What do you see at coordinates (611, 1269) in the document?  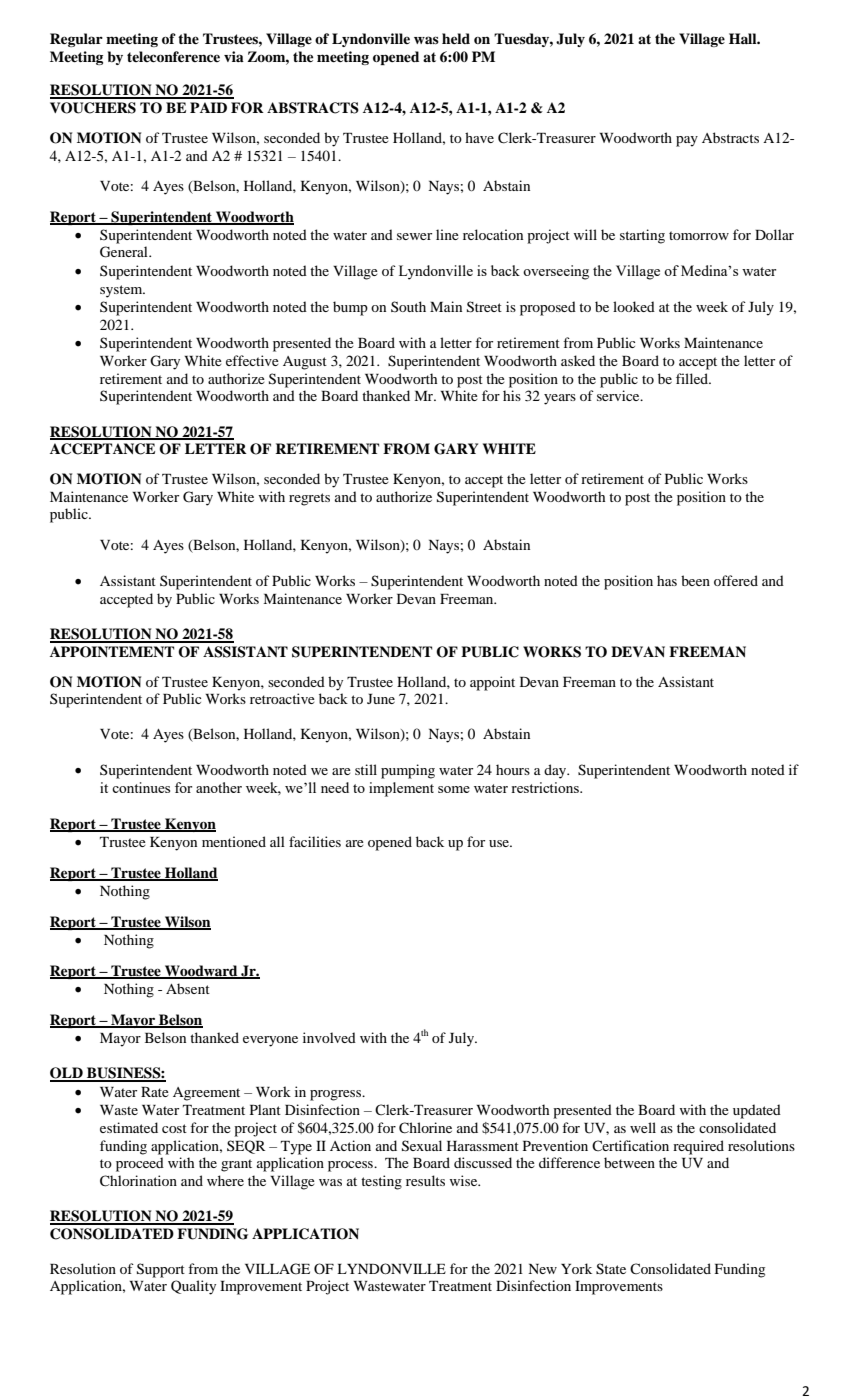 I see `State` at bounding box center [611, 1269].
